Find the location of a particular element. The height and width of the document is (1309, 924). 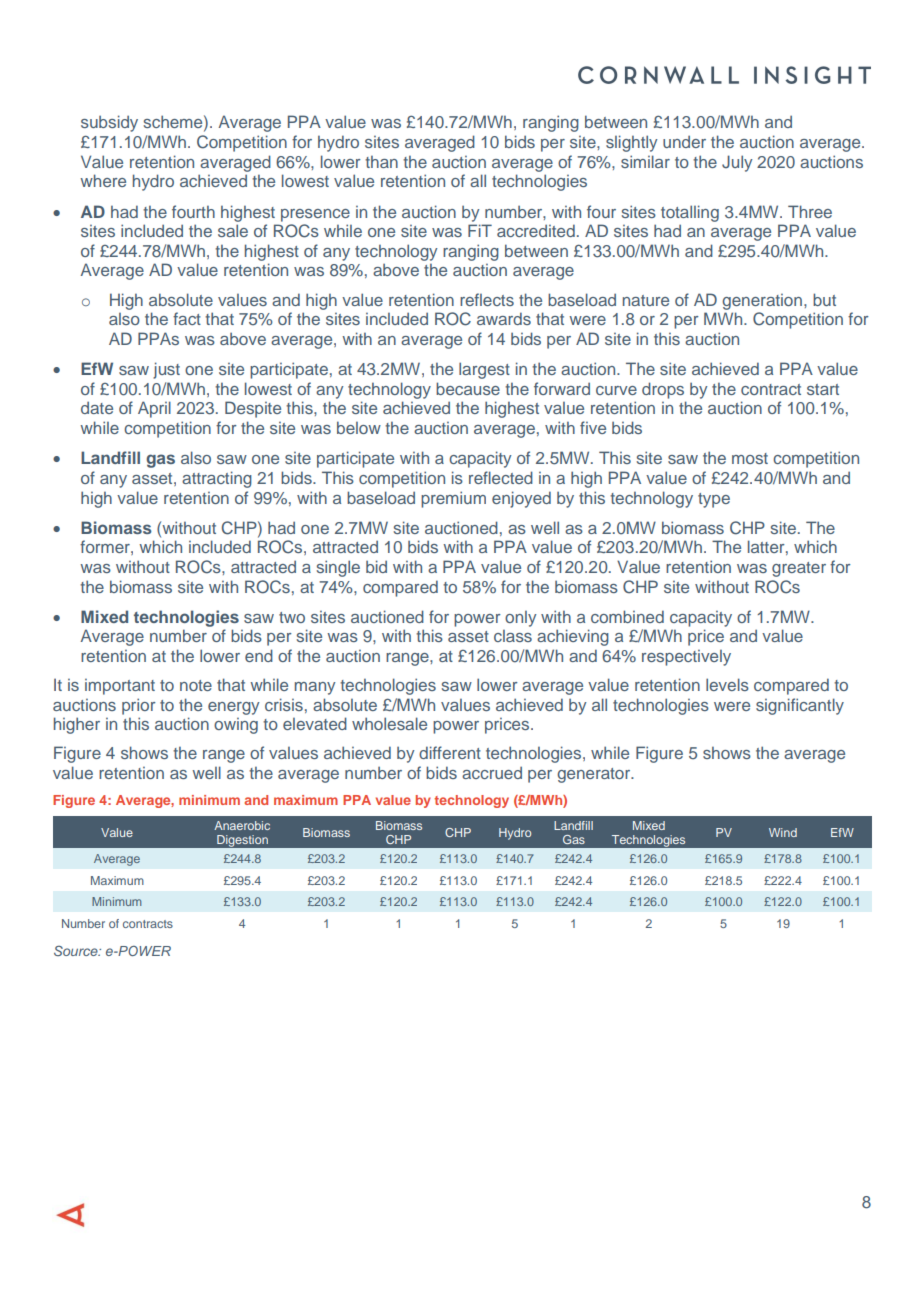

reflected is located at coordinates (501, 477).
